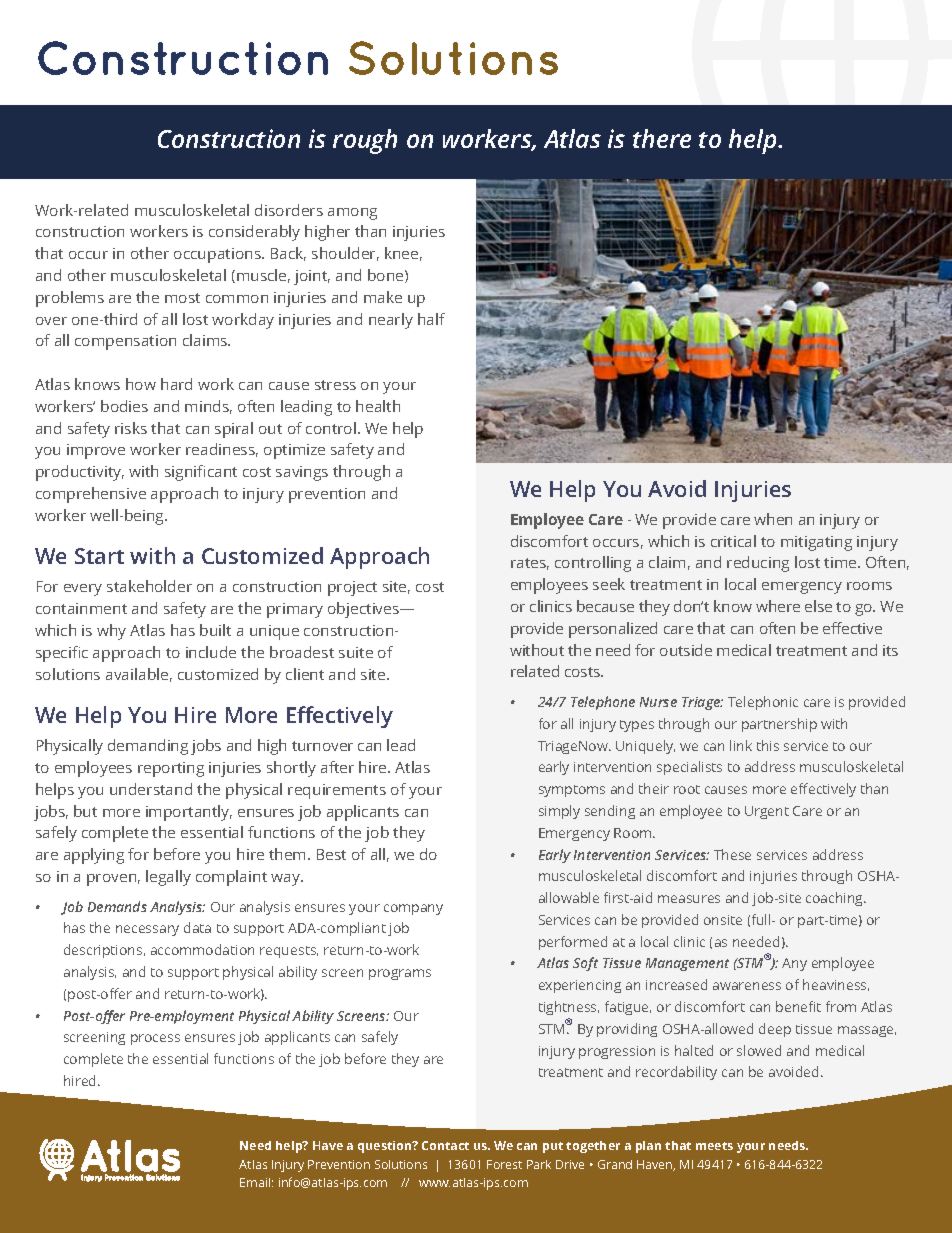 The height and width of the document is (1233, 952). Describe the element at coordinates (445, 1145) in the document. I see `Contact` at that location.
